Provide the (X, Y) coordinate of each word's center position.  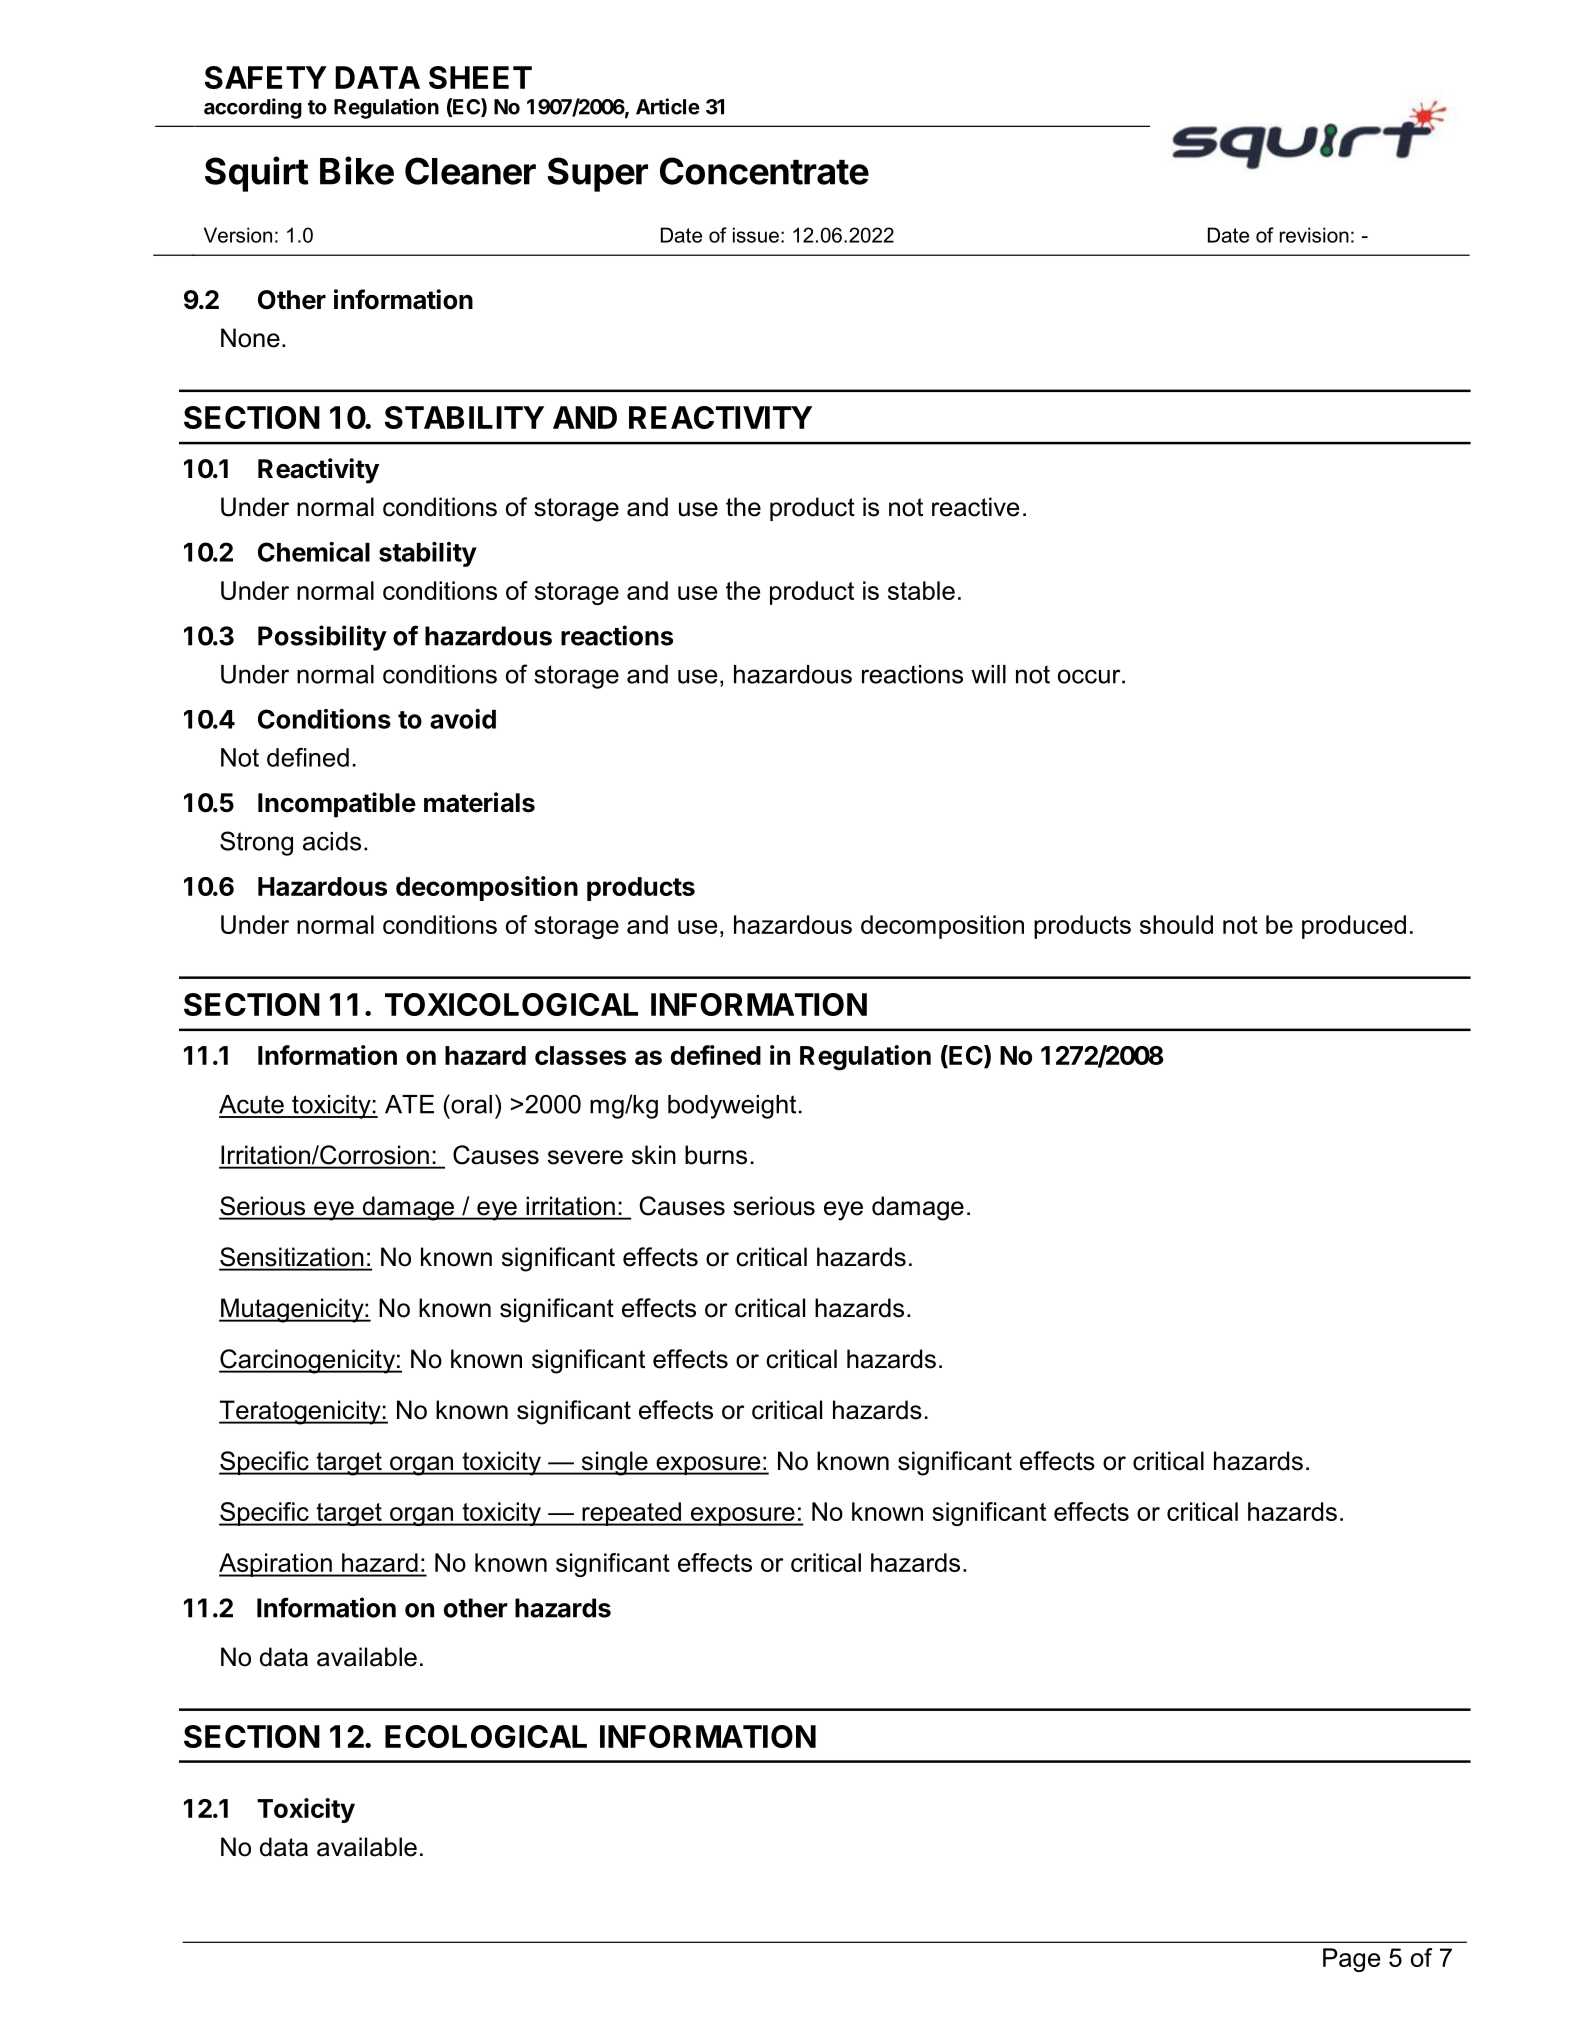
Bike (357, 170)
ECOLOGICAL (486, 1736)
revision (1314, 235)
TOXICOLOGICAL (511, 1004)
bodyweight (732, 1107)
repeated (631, 1514)
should (1176, 924)
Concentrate (764, 171)
